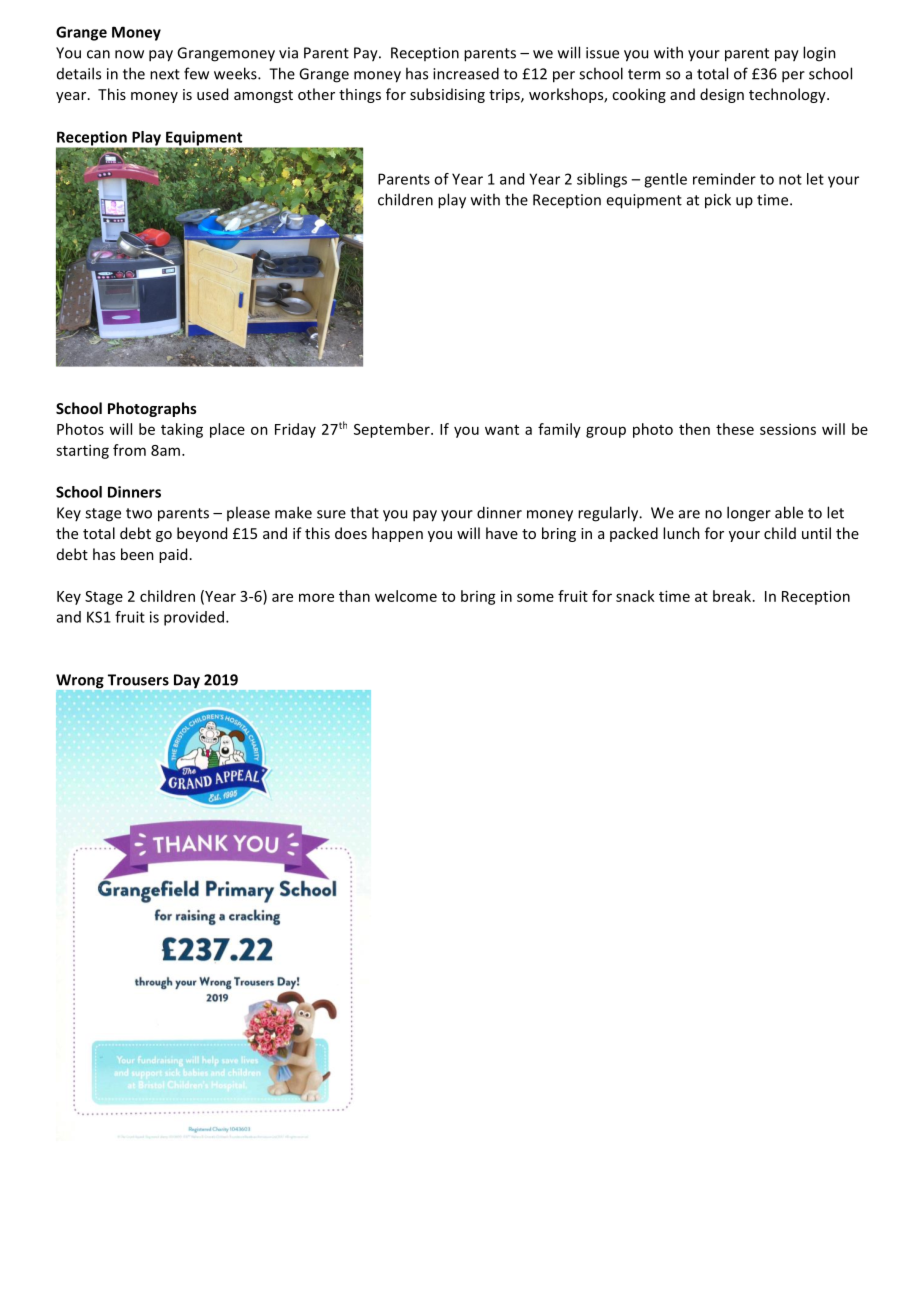  I want to click on these, so click(735, 429).
